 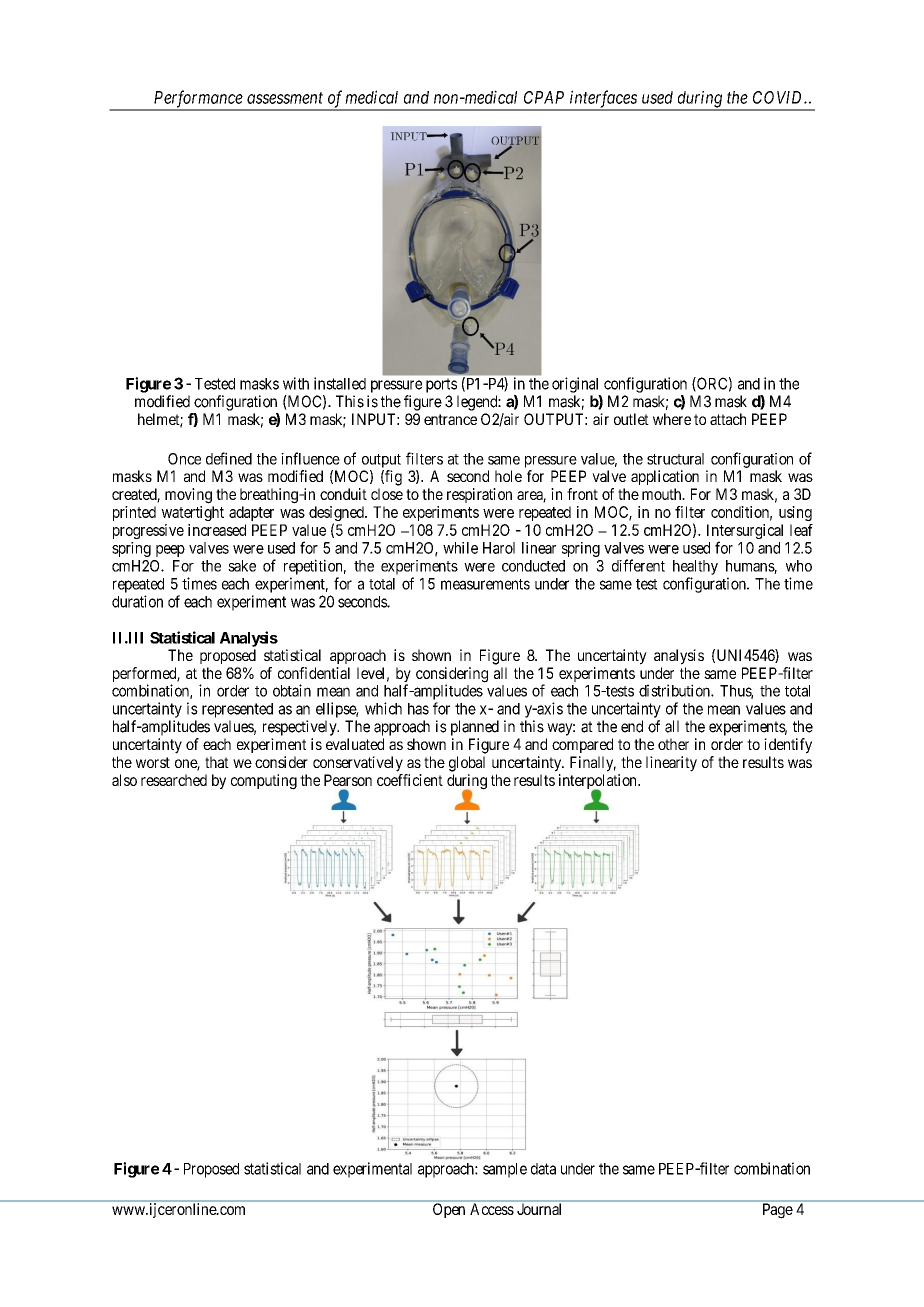 I want to click on global, so click(x=467, y=764).
